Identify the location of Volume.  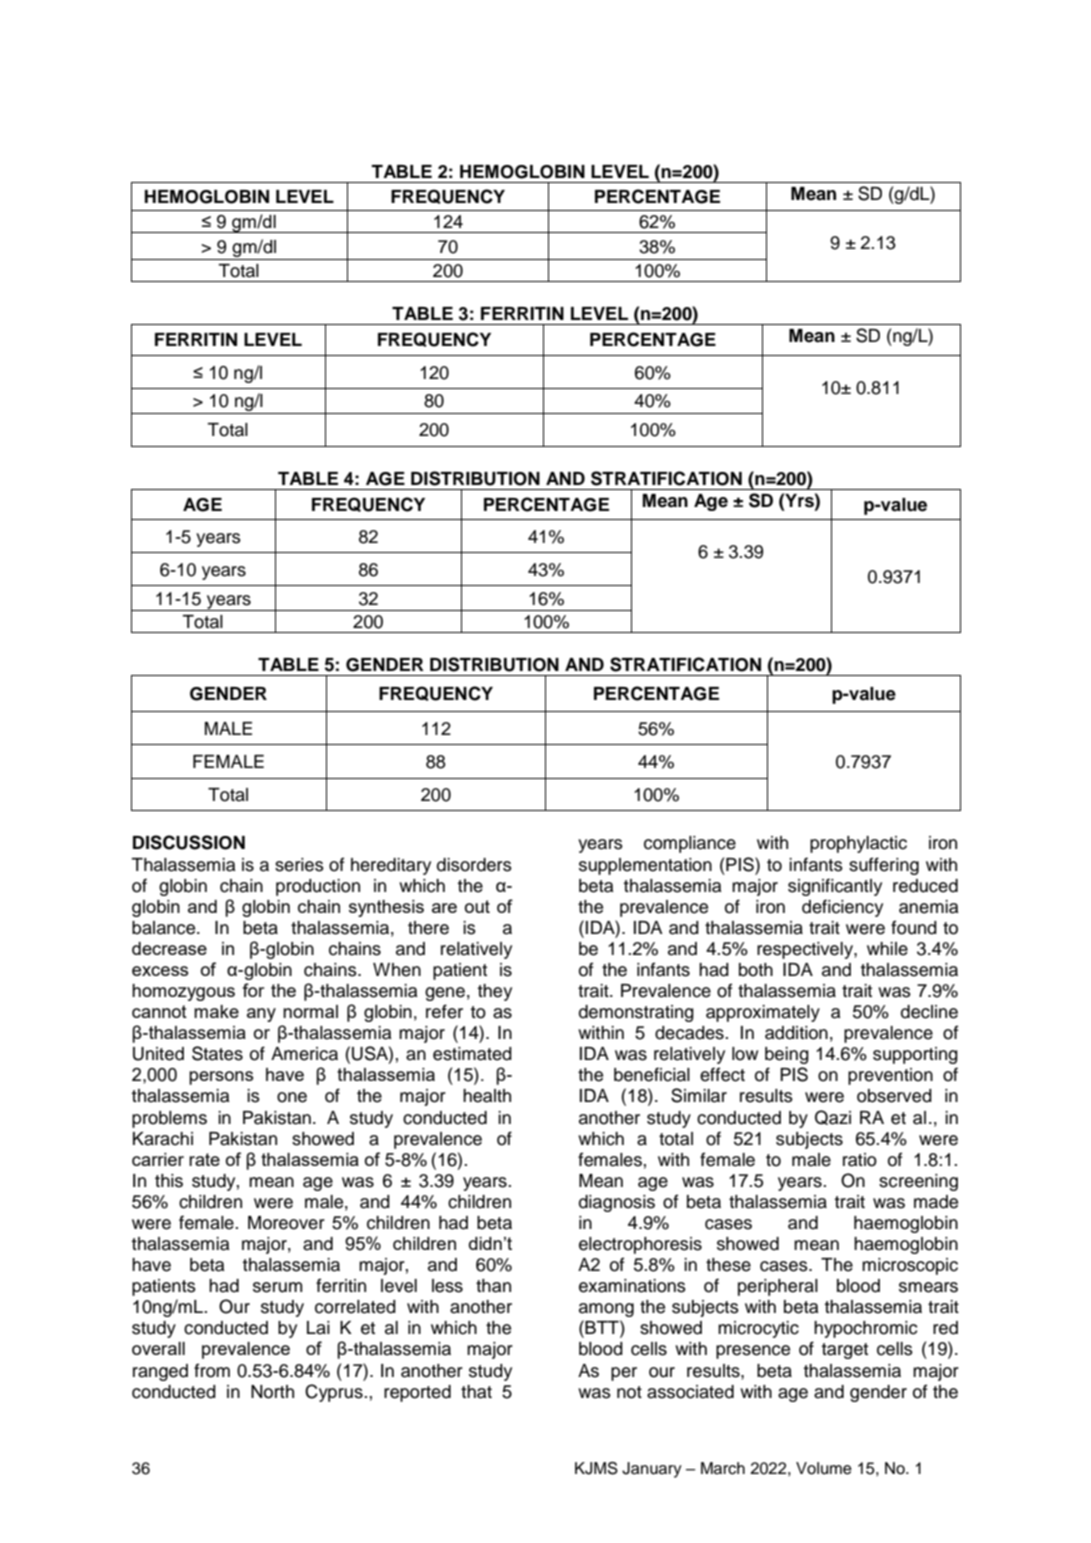
(824, 1468).
